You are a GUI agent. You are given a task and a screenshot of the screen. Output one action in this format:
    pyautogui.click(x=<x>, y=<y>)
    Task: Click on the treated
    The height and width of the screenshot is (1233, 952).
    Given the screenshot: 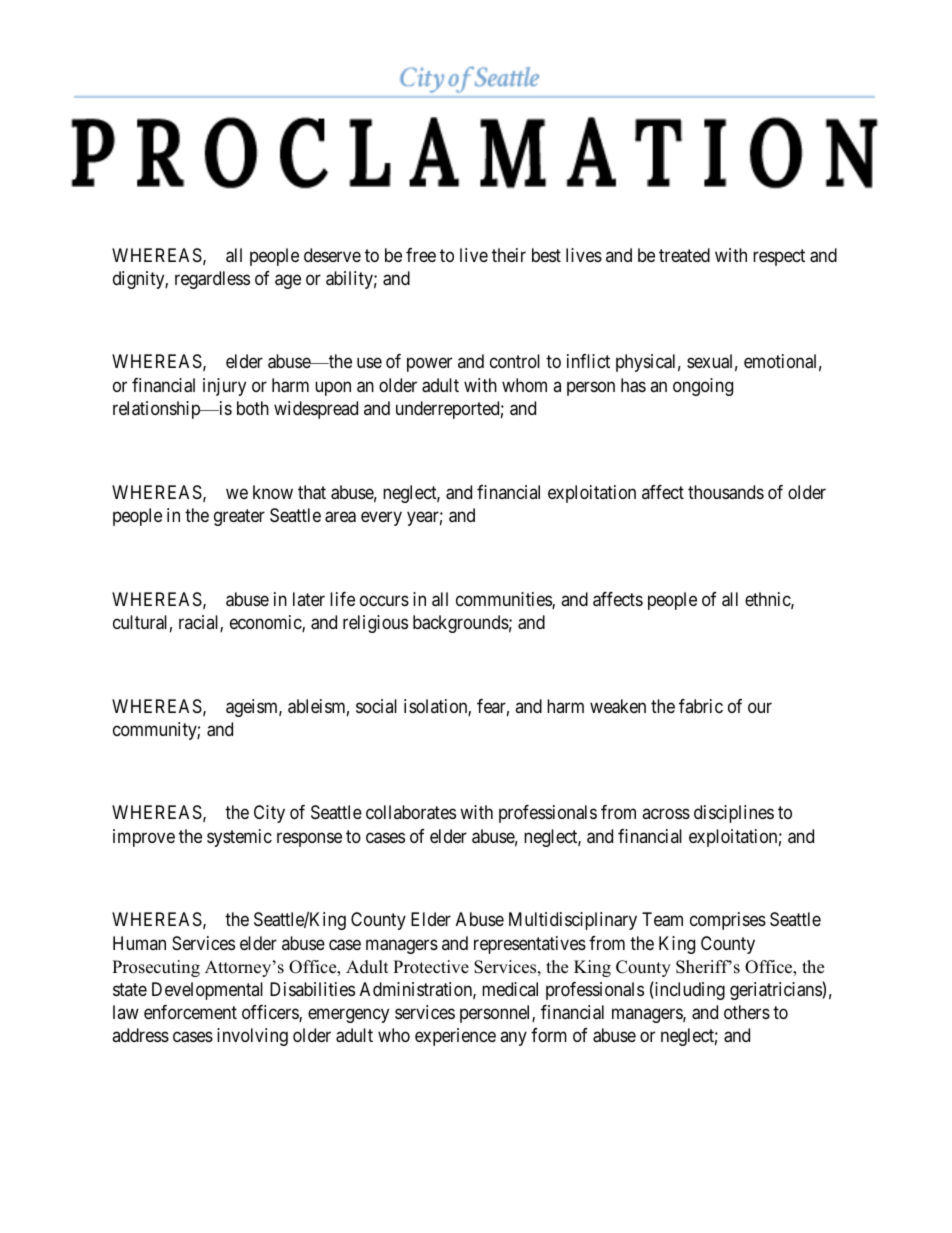 What is the action you would take?
    pyautogui.click(x=684, y=255)
